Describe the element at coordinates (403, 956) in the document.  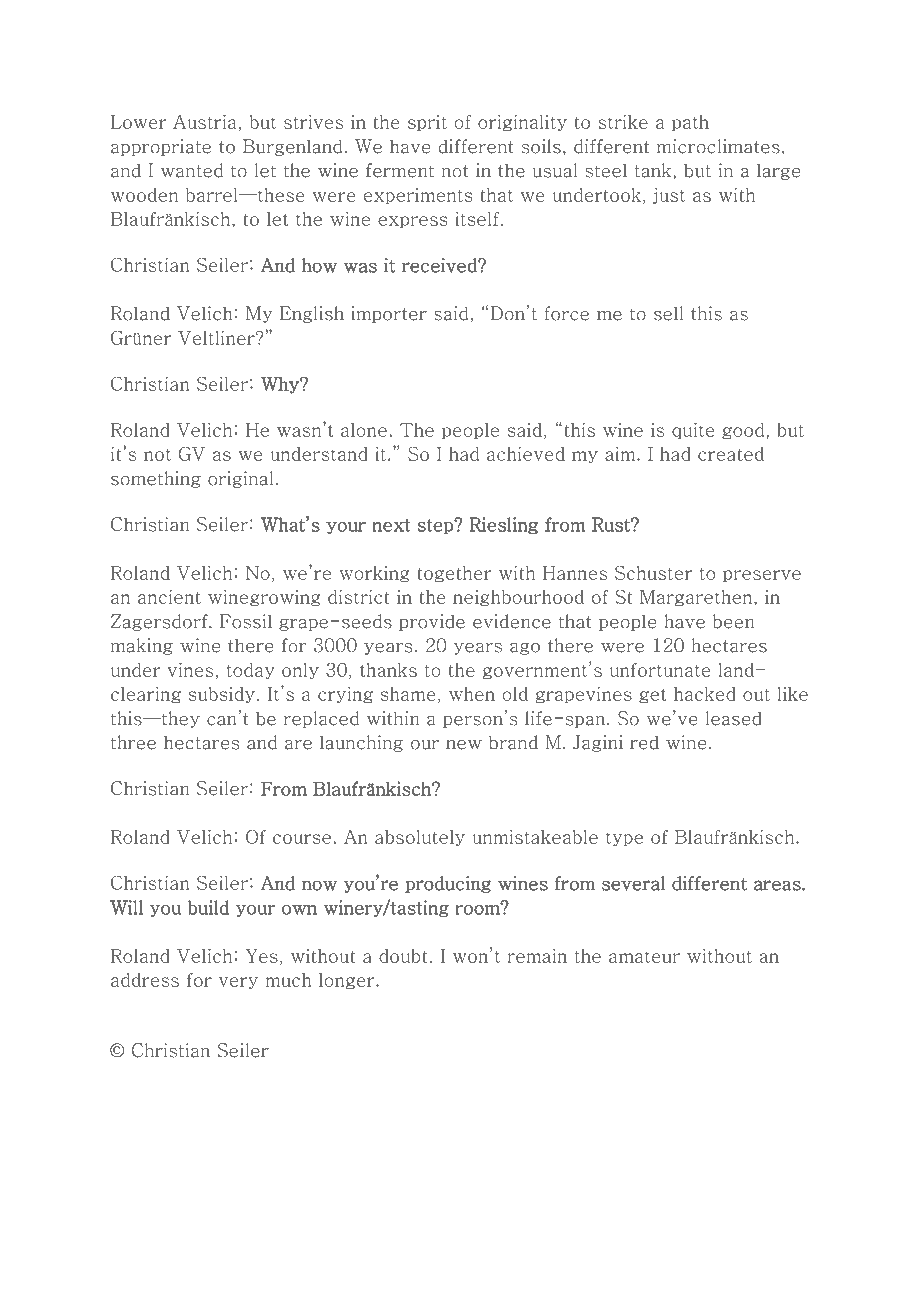
I see `doubt` at that location.
